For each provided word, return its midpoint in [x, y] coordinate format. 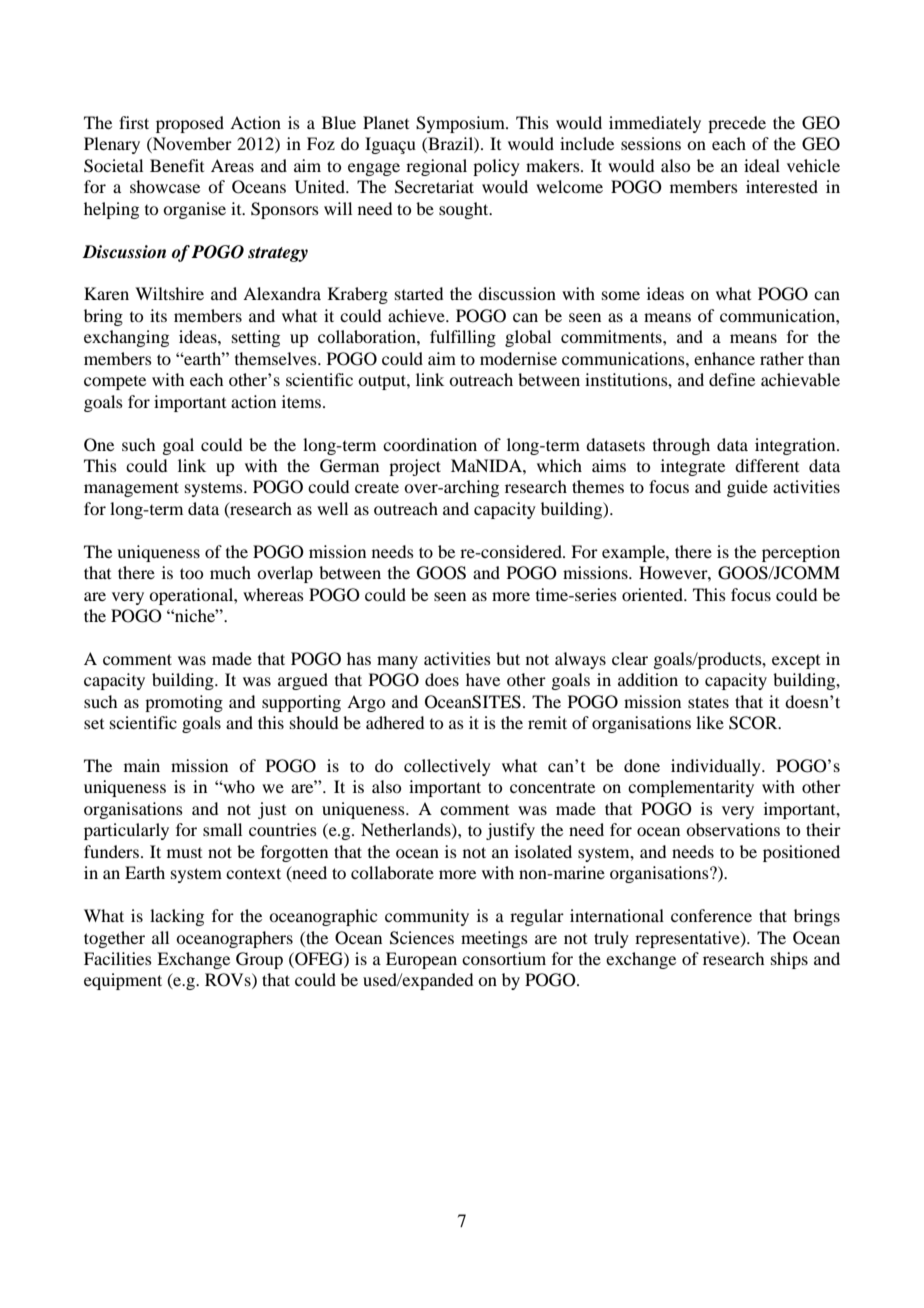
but [508, 658]
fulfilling [463, 338]
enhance [724, 358]
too [191, 573]
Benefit [177, 165]
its [158, 315]
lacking [177, 917]
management [131, 489]
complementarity [691, 788]
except [796, 662]
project [415, 467]
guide [747, 488]
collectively [447, 767]
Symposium [461, 124]
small [222, 829]
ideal [762, 165]
